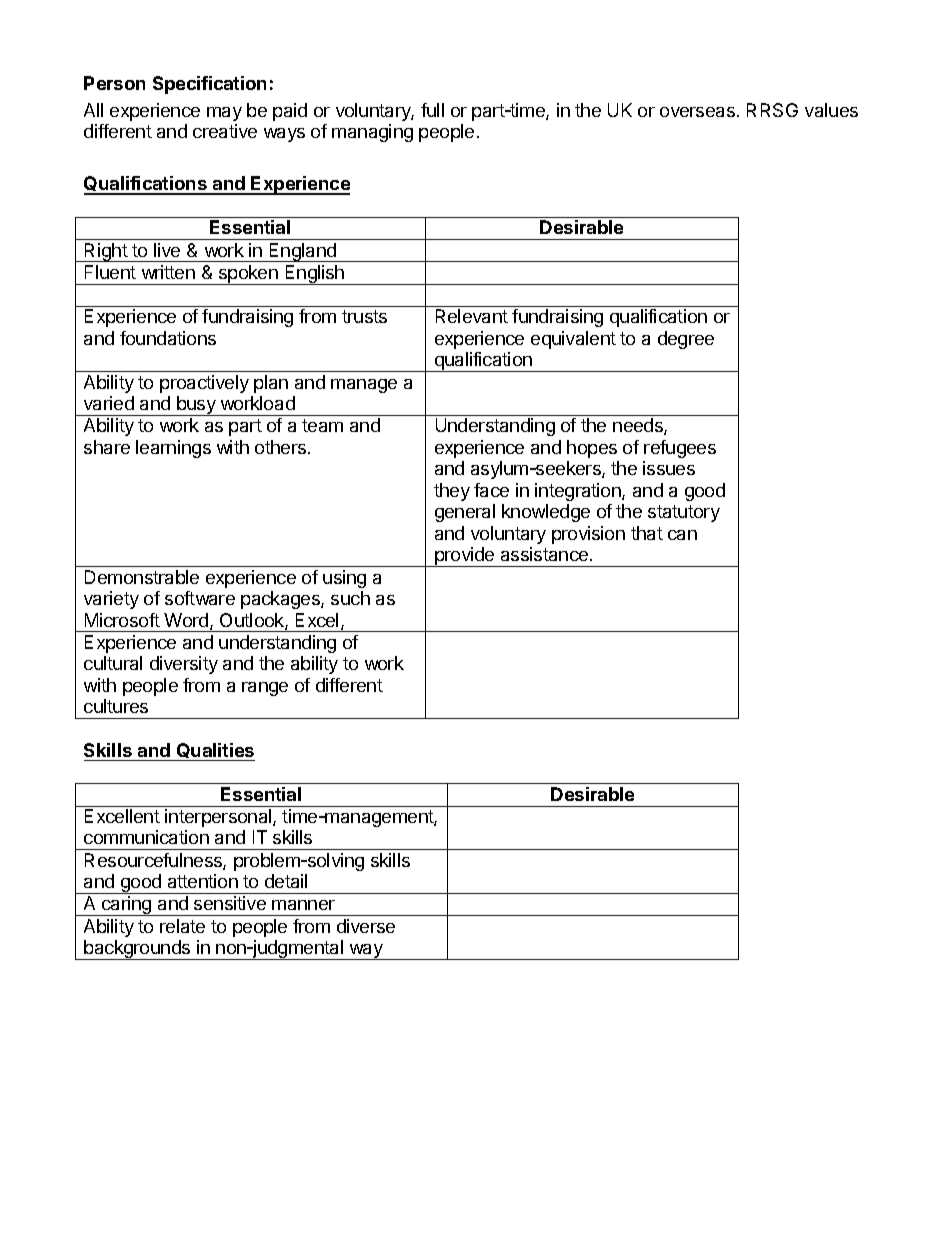  I want to click on overseas, so click(697, 112).
